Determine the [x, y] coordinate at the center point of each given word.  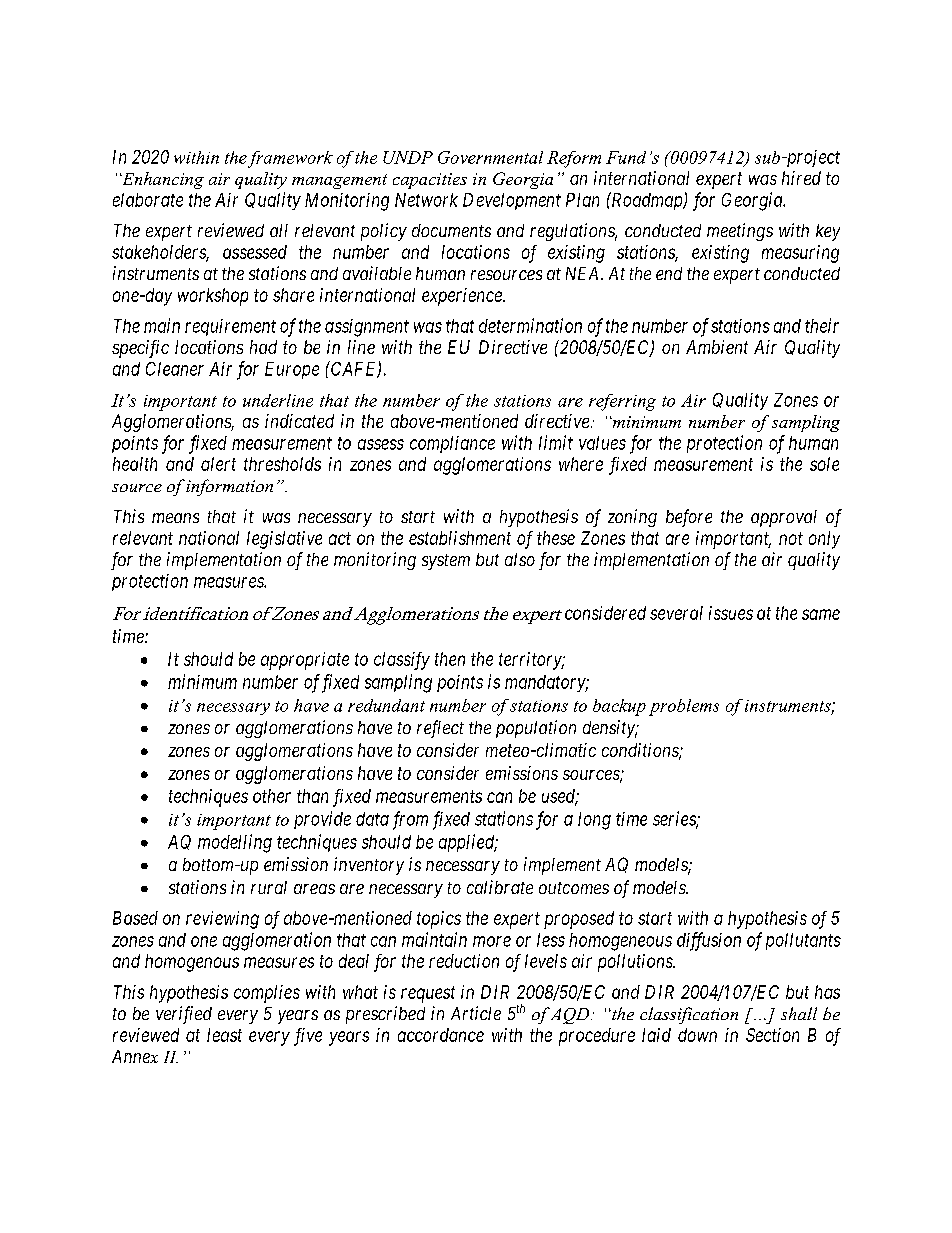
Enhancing [162, 180]
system [446, 562]
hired [801, 178]
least [224, 1035]
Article [476, 1013]
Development [512, 201]
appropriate [305, 661]
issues [731, 613]
